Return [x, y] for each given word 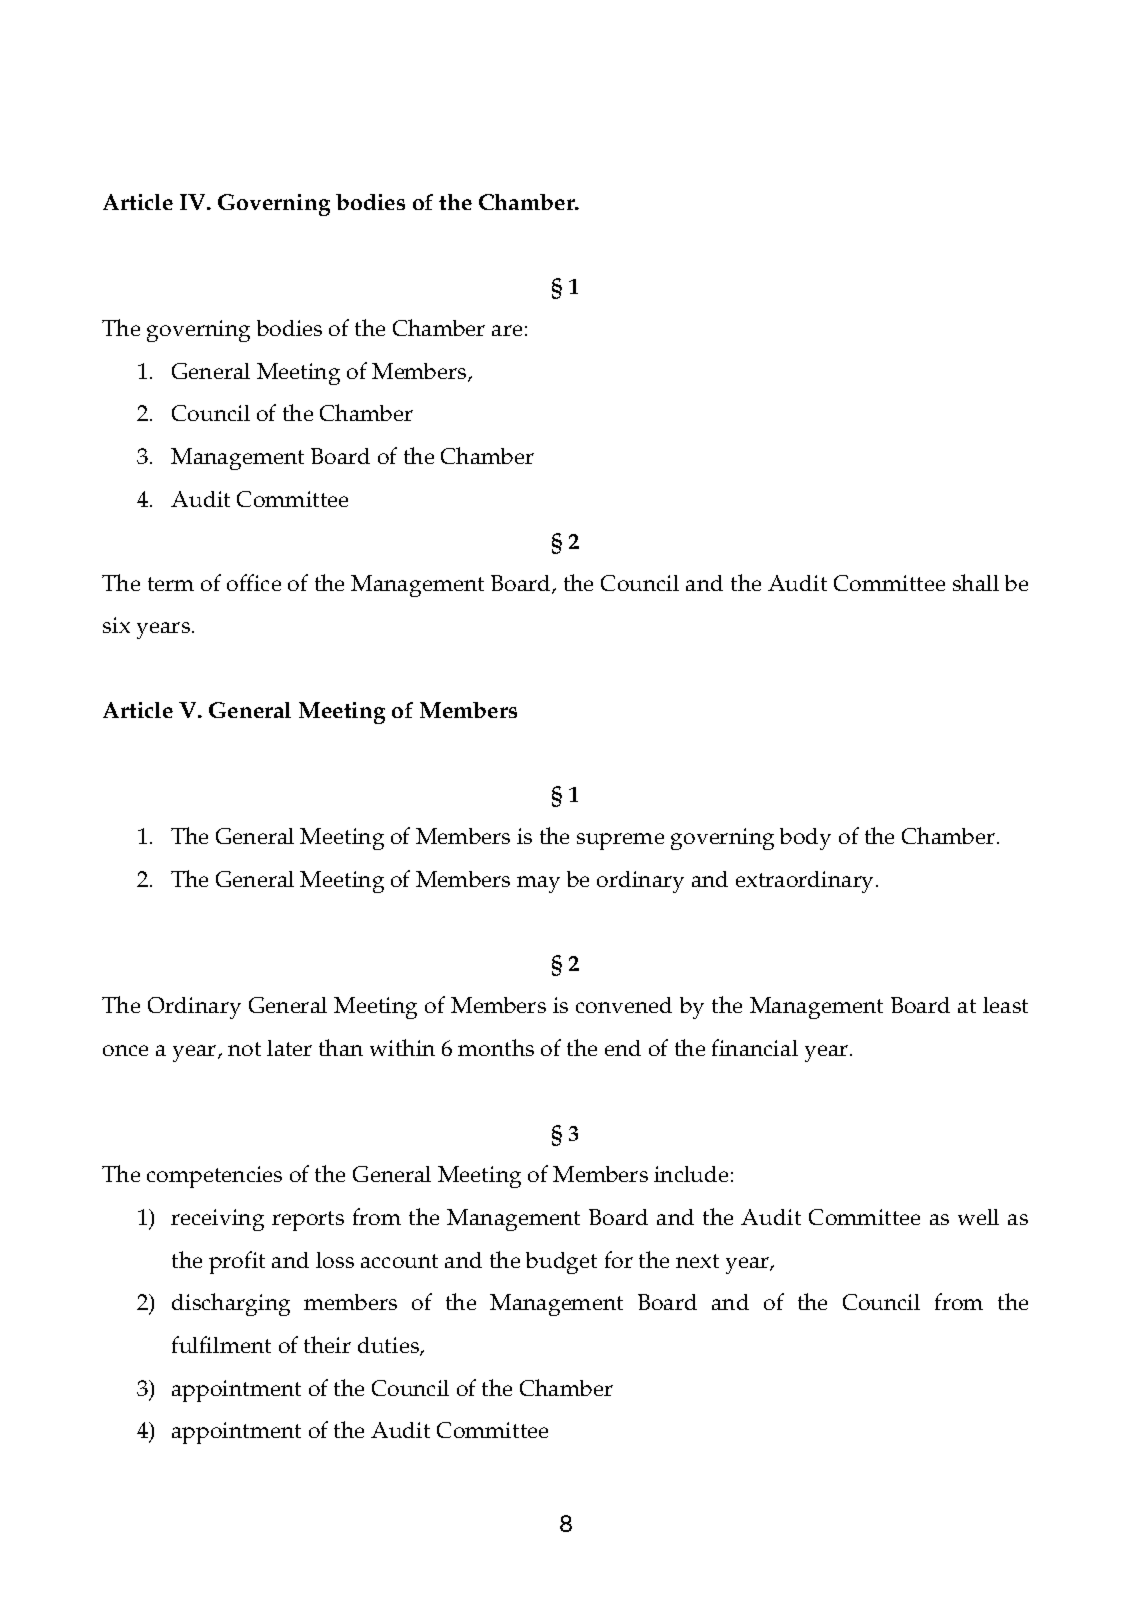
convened [624, 1005]
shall [976, 582]
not [244, 1049]
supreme [620, 841]
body [805, 839]
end [623, 1048]
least [1005, 1005]
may [538, 884]
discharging [231, 1304]
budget [561, 1263]
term [171, 584]
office [254, 582]
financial [755, 1047]
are [507, 330]
